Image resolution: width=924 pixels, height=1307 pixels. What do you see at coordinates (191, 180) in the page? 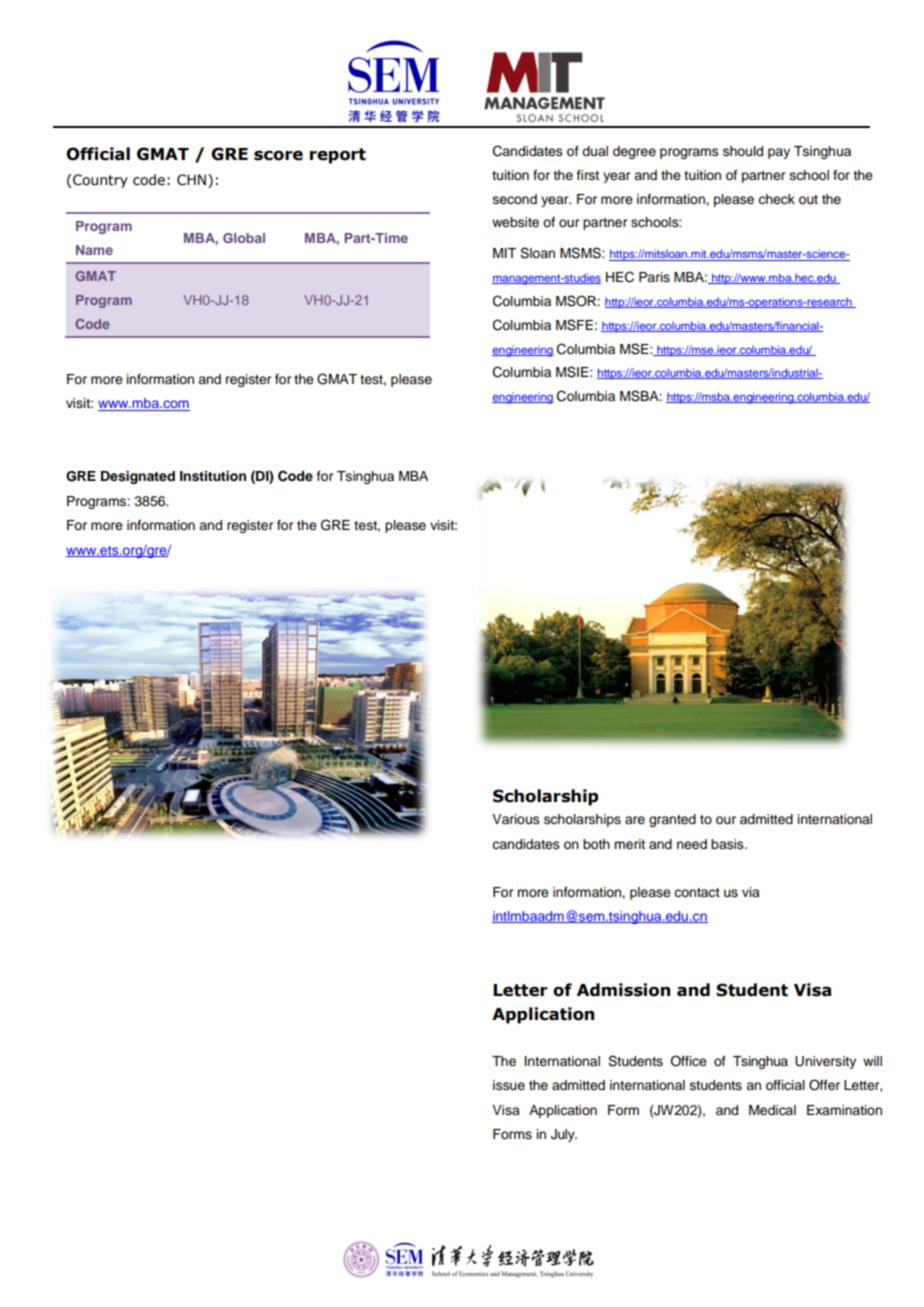
I see `CHN` at bounding box center [191, 180].
